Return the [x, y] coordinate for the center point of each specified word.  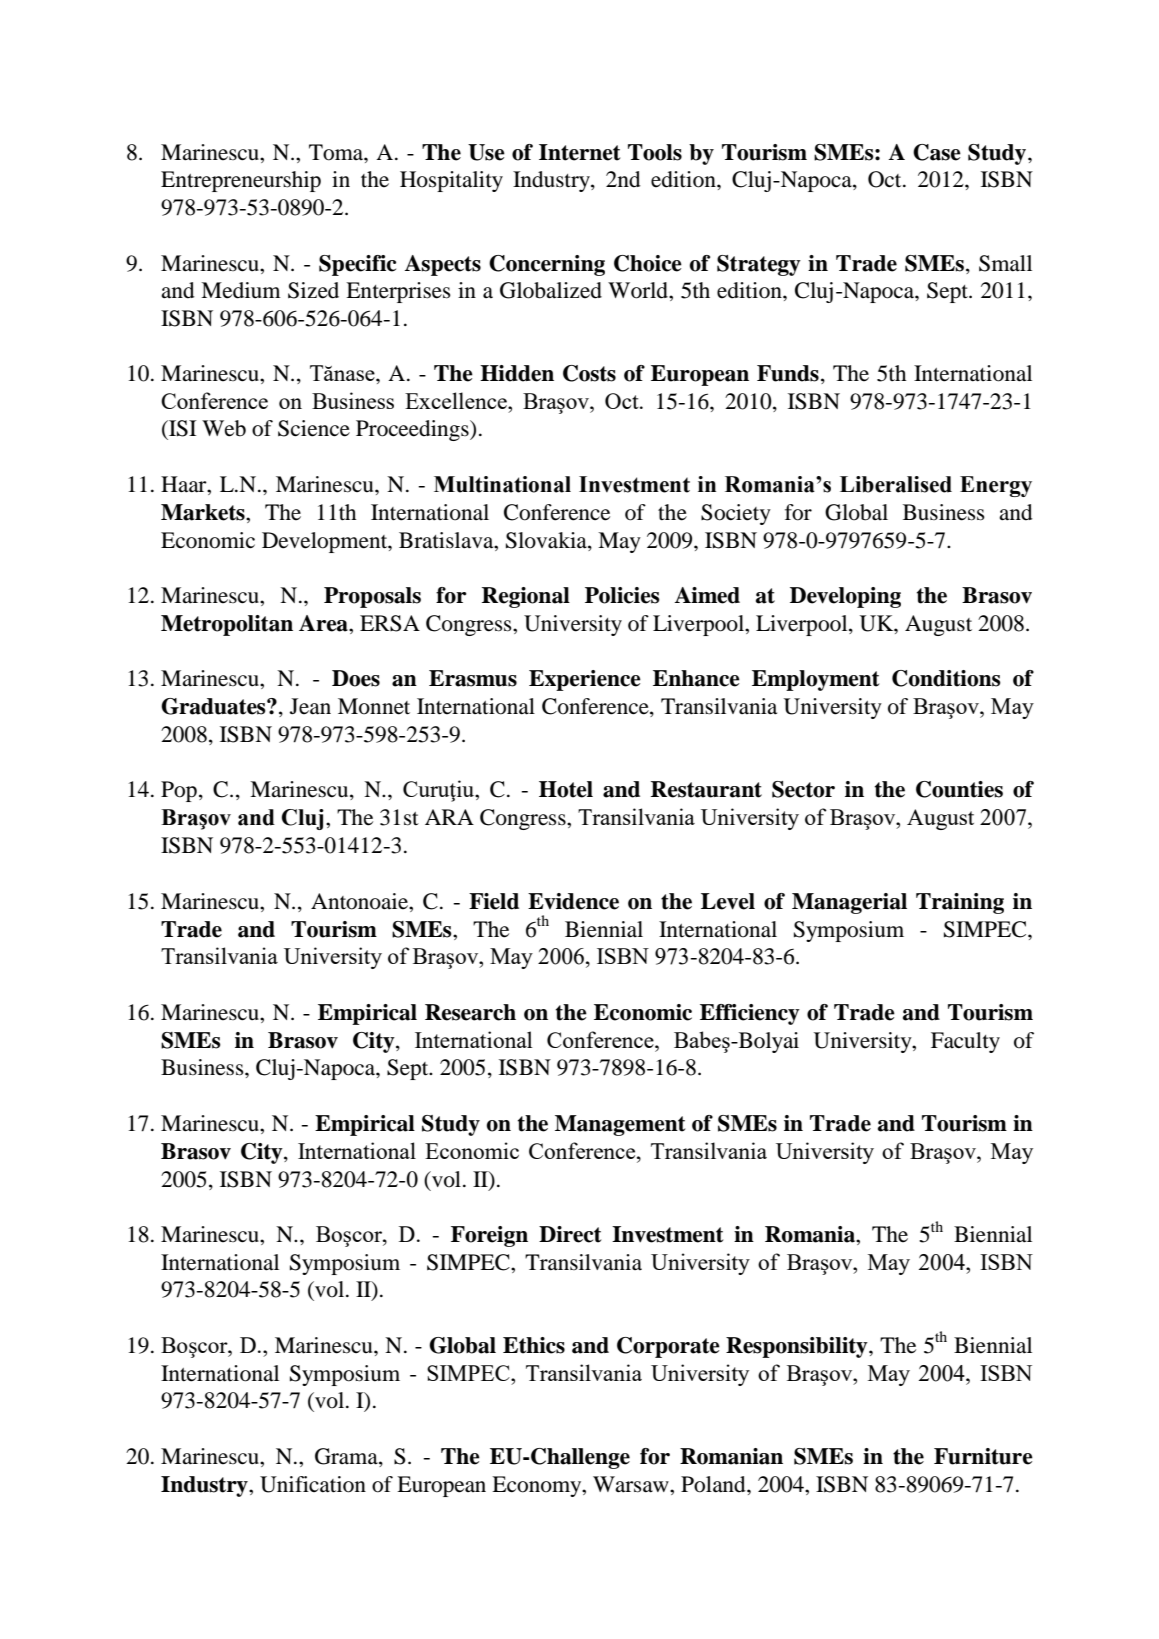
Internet [579, 152]
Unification [313, 1484]
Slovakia [547, 540]
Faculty [965, 1042]
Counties [959, 789]
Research [470, 1012]
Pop [179, 791]
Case [937, 152]
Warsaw [632, 1484]
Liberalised [896, 484]
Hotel [566, 789]
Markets [204, 512]
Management [620, 1125]
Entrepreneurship [241, 181]
